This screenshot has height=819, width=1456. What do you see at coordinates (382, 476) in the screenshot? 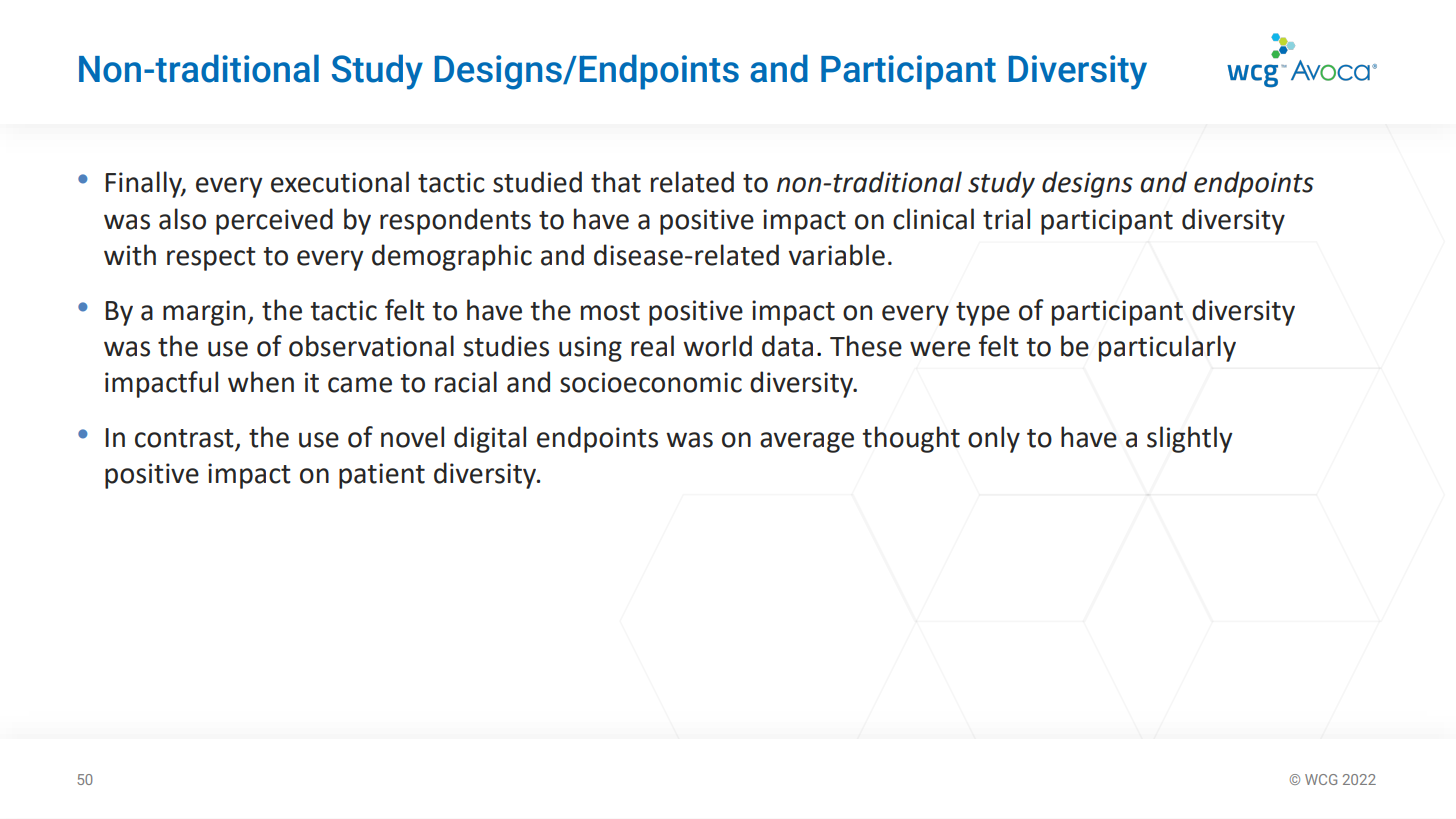
I see `patient` at bounding box center [382, 476].
